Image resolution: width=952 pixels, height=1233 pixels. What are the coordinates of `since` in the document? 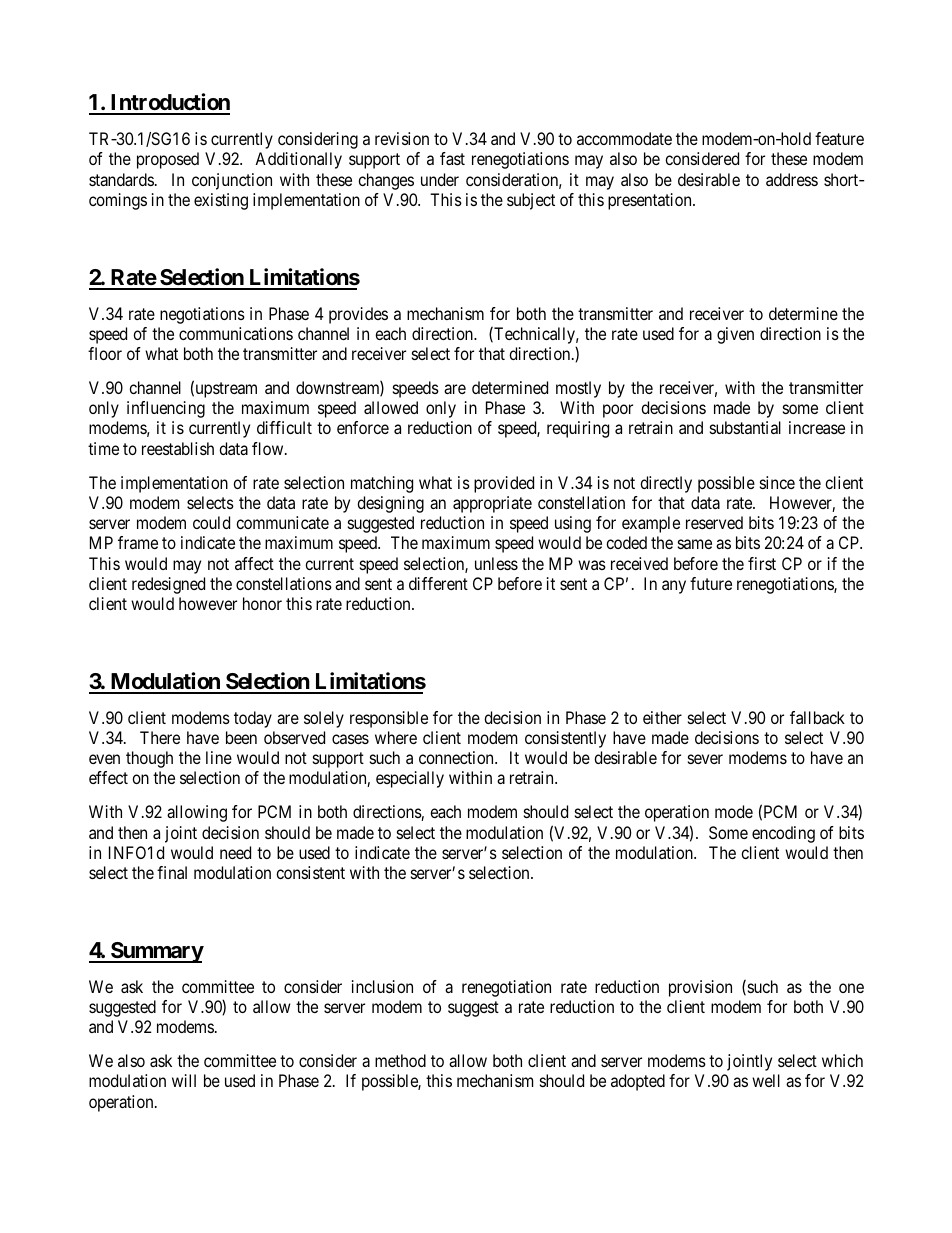 It's located at (777, 482).
